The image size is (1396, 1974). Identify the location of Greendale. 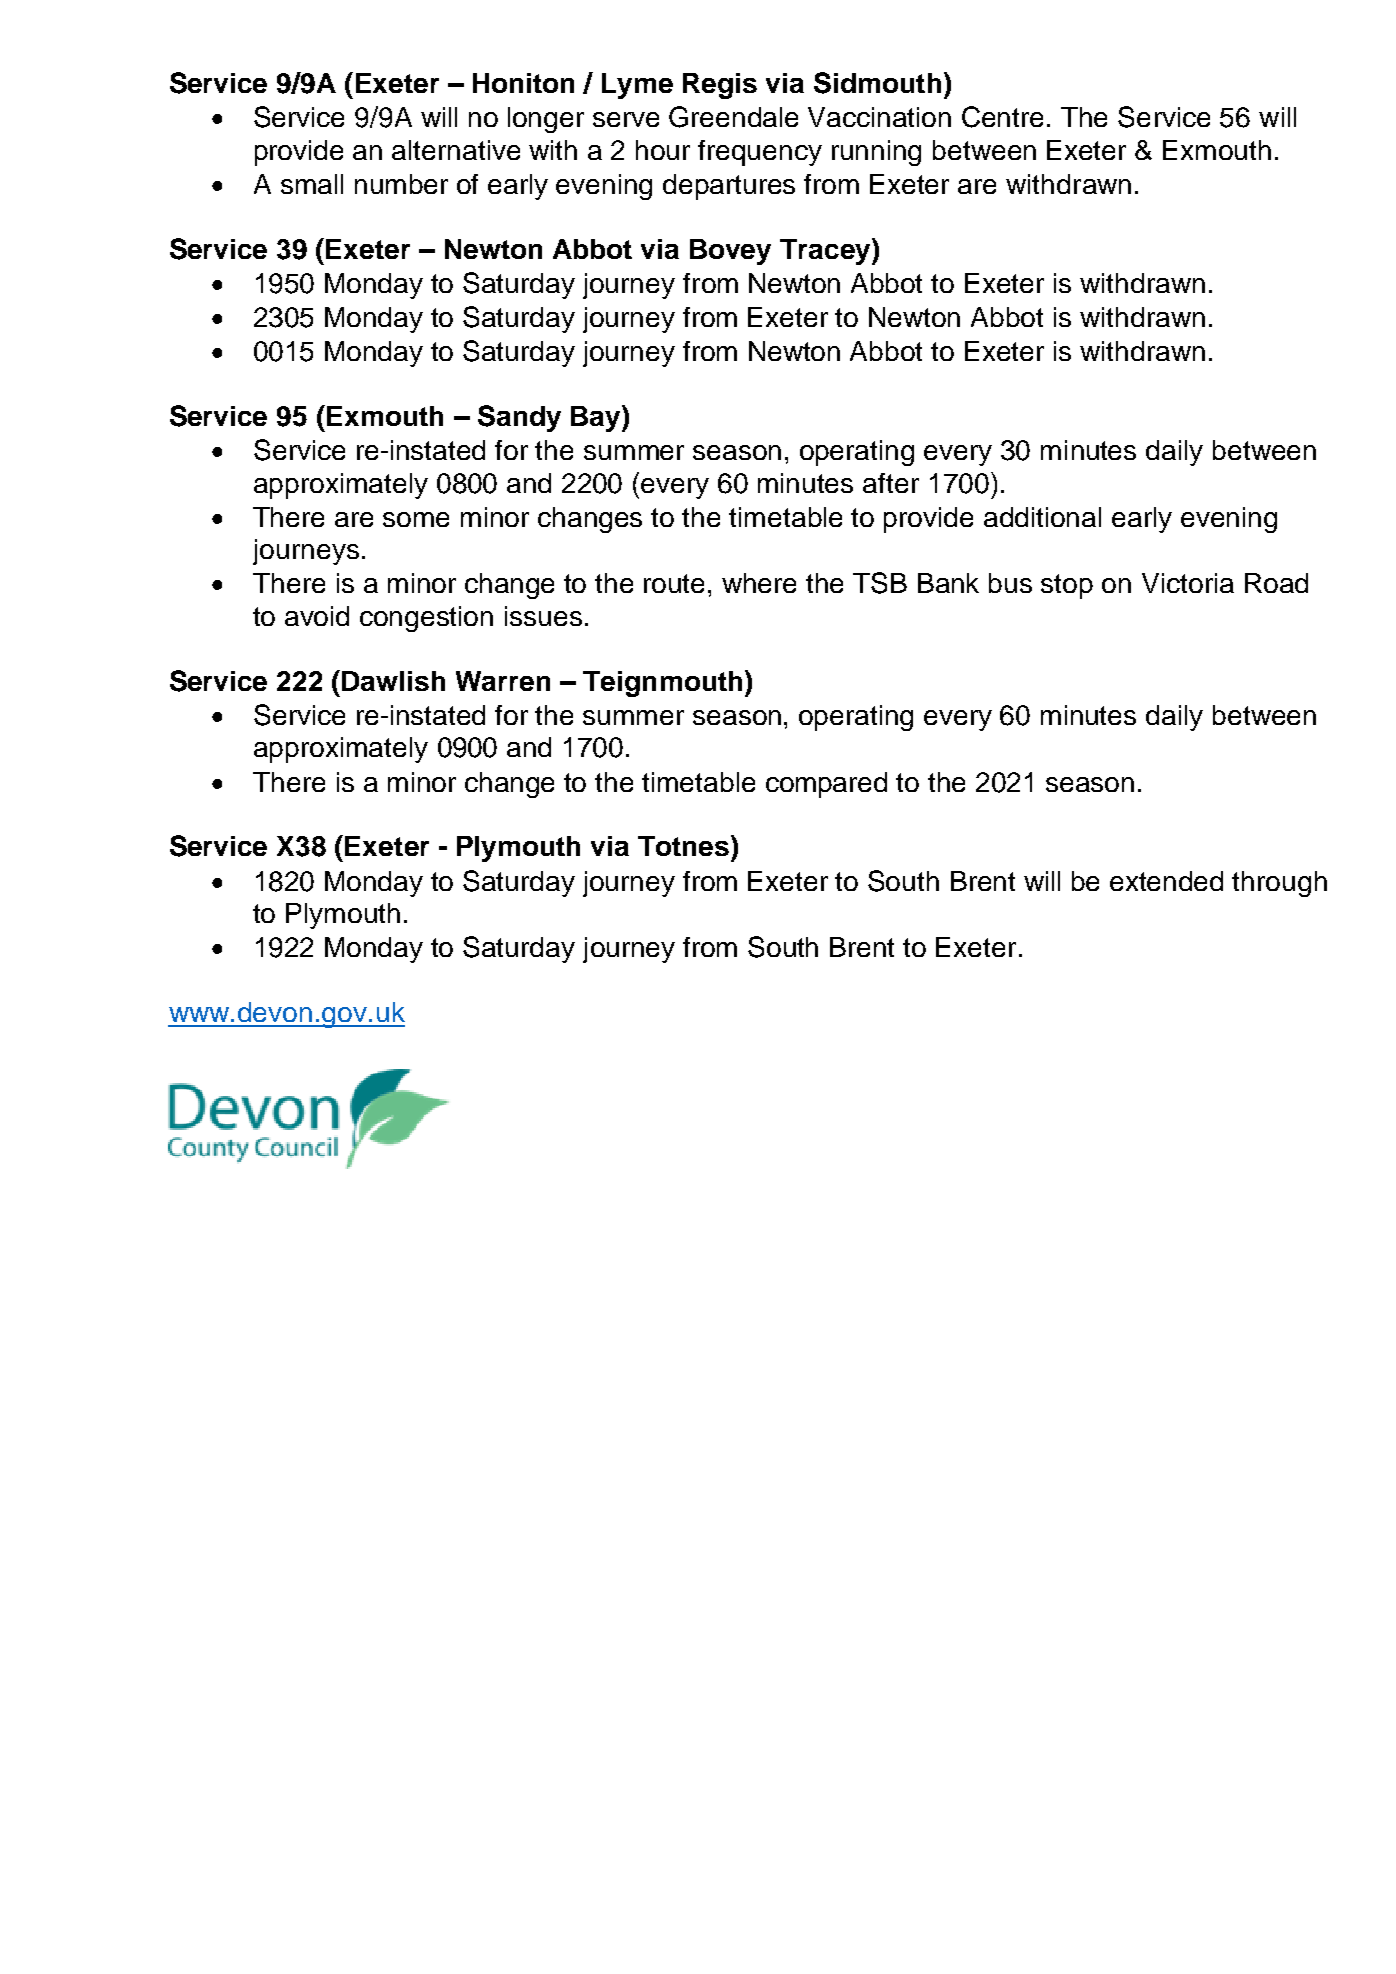
(733, 117).
